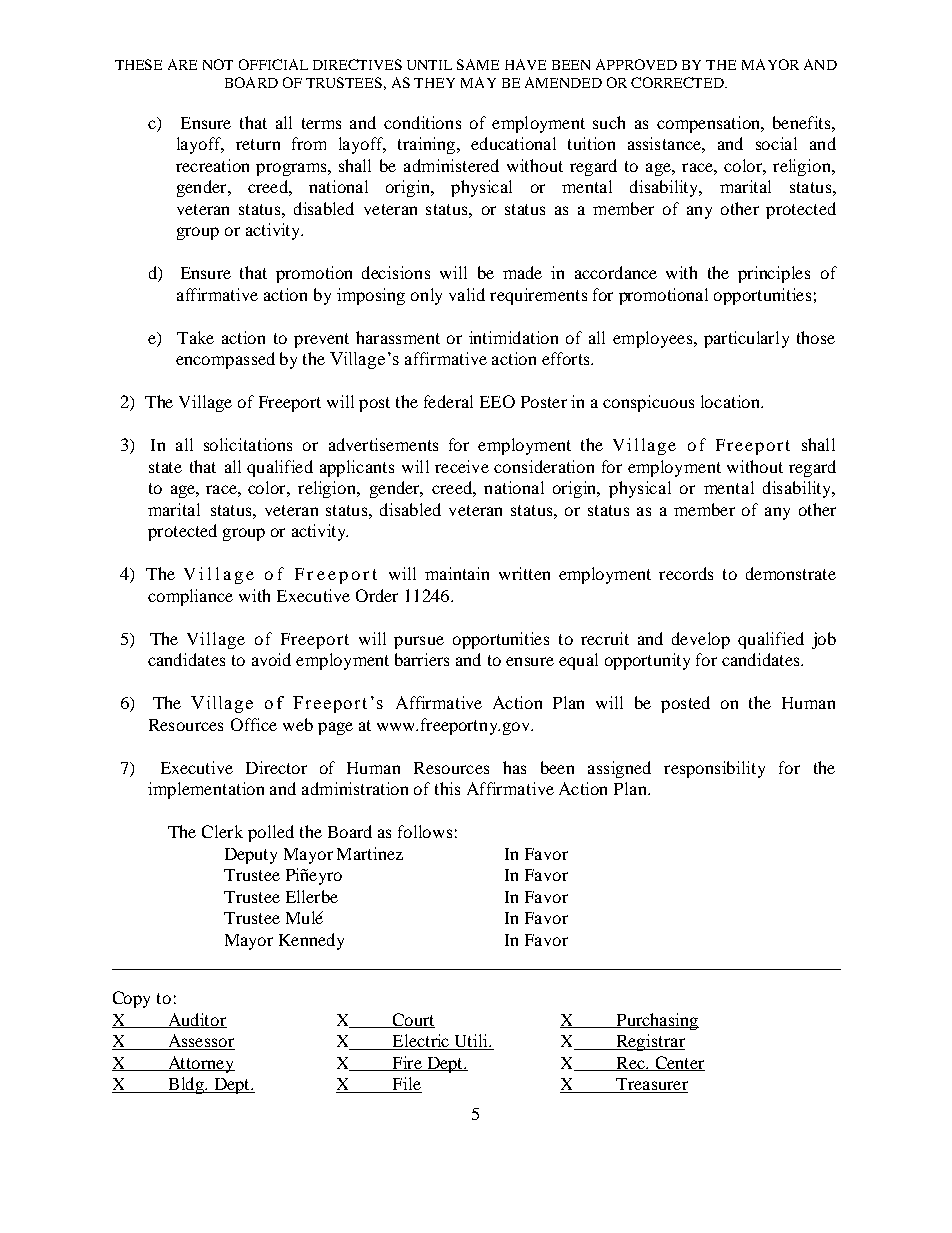  What do you see at coordinates (478, 64) in the screenshot?
I see `SAME` at bounding box center [478, 64].
